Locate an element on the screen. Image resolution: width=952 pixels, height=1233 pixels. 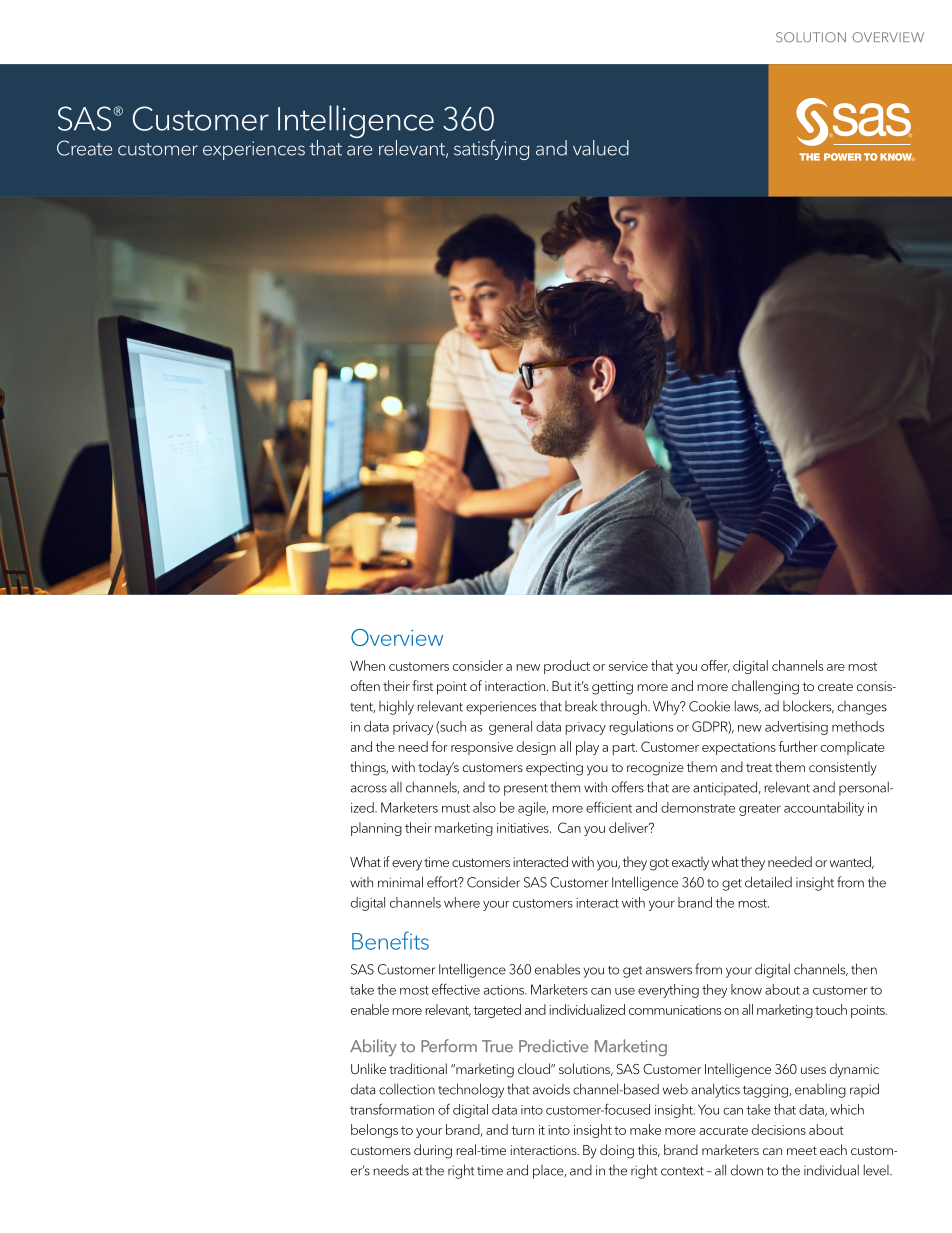
product is located at coordinates (567, 667).
